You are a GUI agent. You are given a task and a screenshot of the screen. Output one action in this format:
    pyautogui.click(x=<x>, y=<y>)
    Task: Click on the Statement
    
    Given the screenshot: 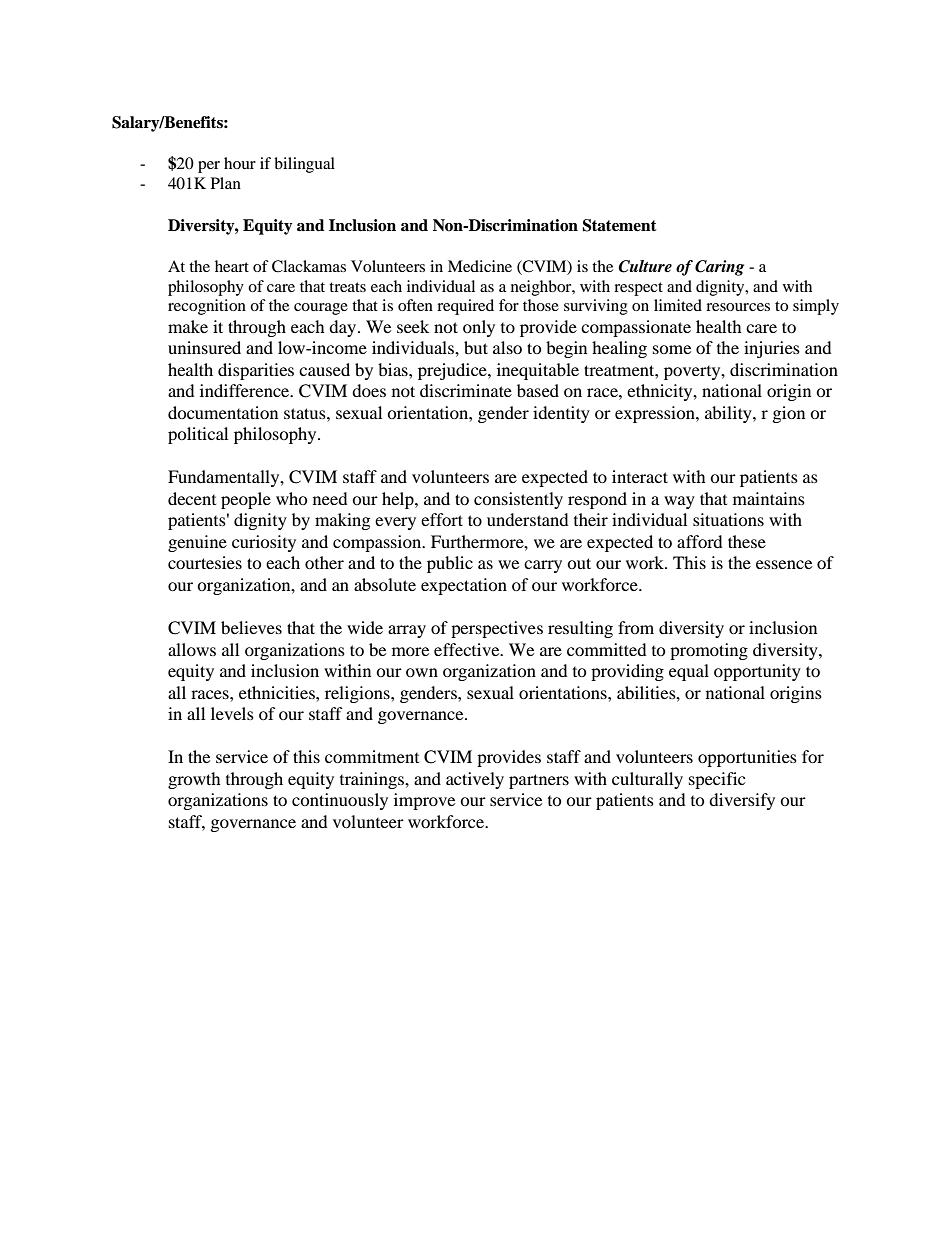 What is the action you would take?
    pyautogui.click(x=619, y=225)
